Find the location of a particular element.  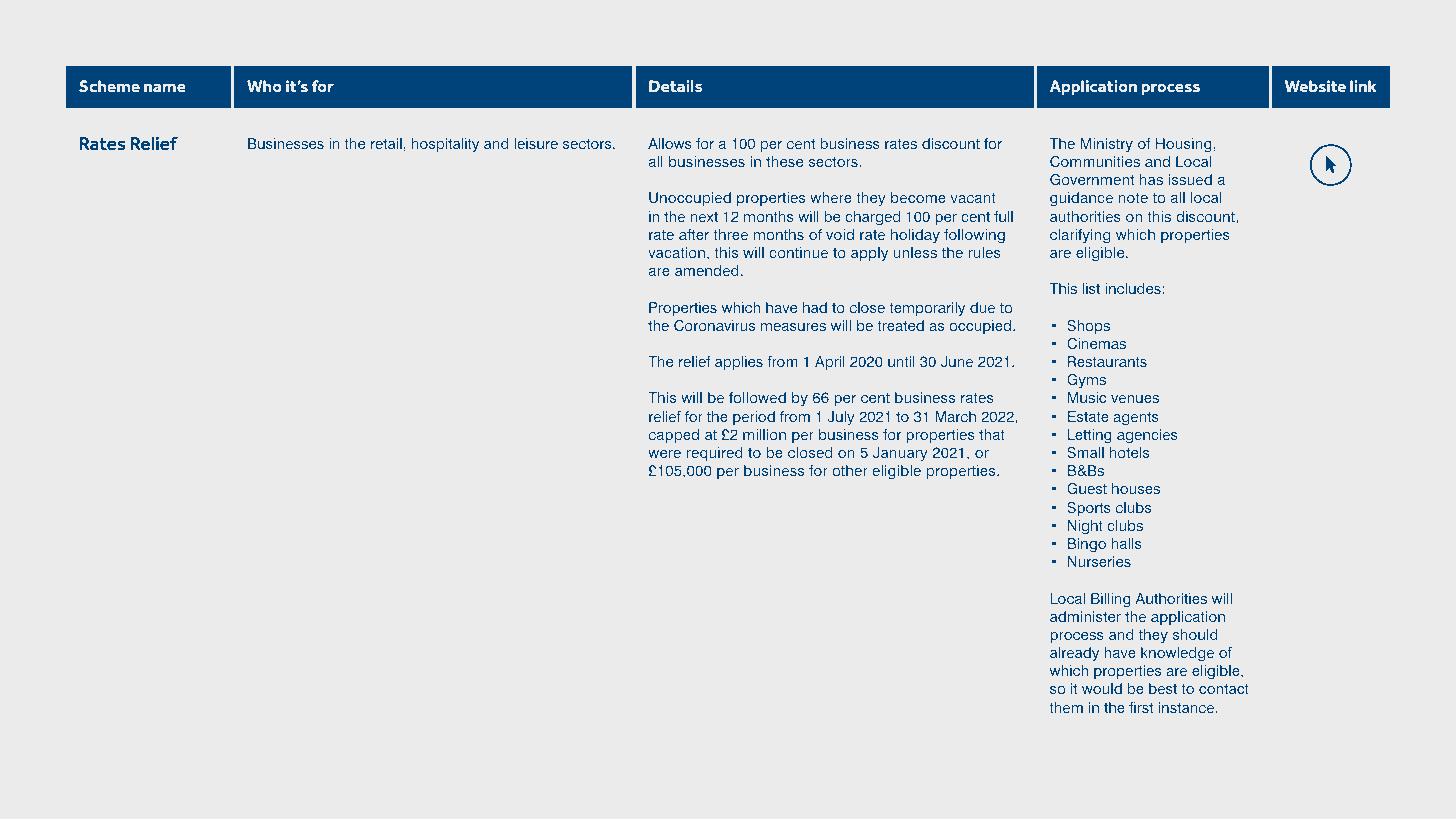

Website is located at coordinates (1315, 86).
